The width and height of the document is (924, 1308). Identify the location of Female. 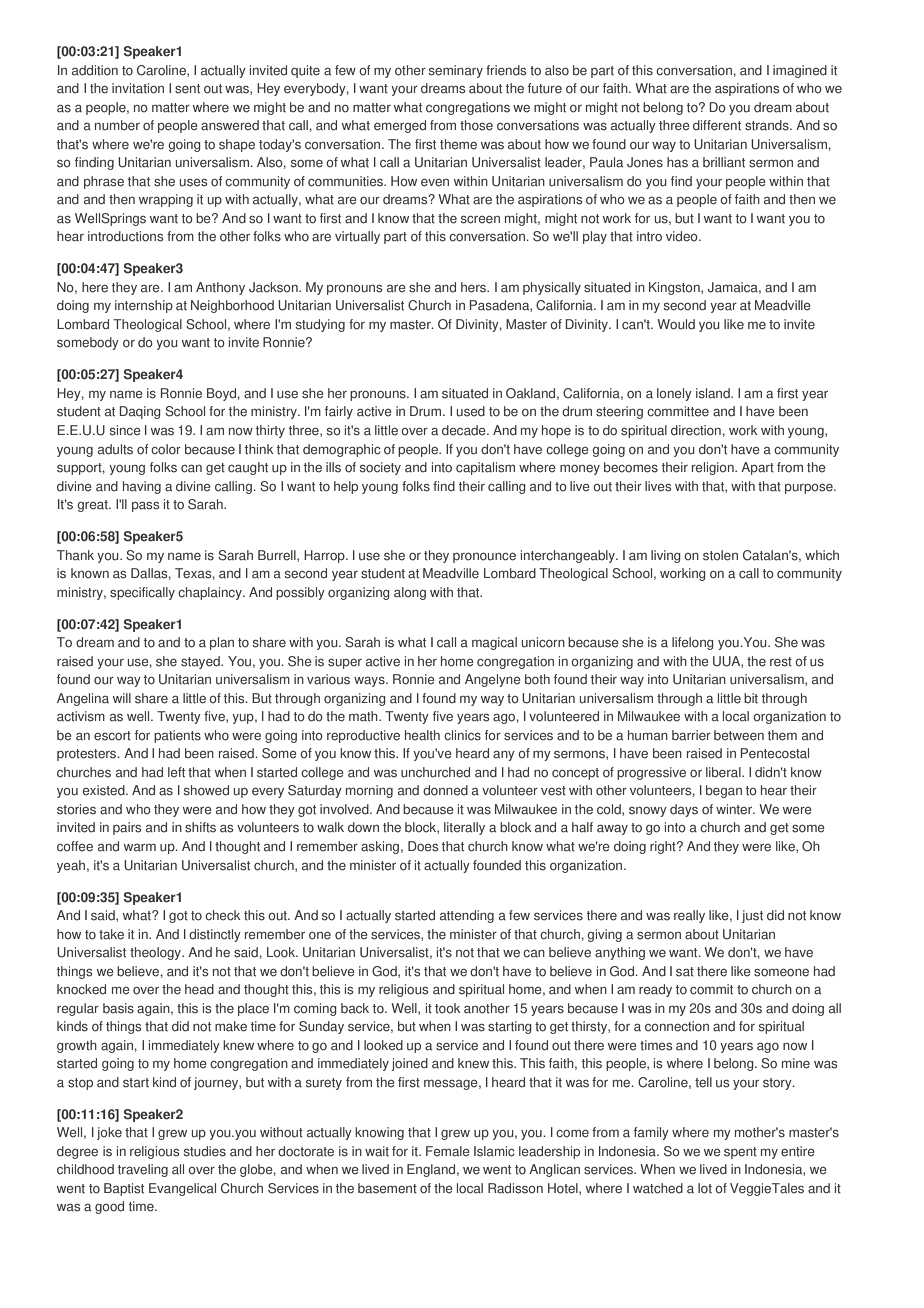
(448, 1151).
